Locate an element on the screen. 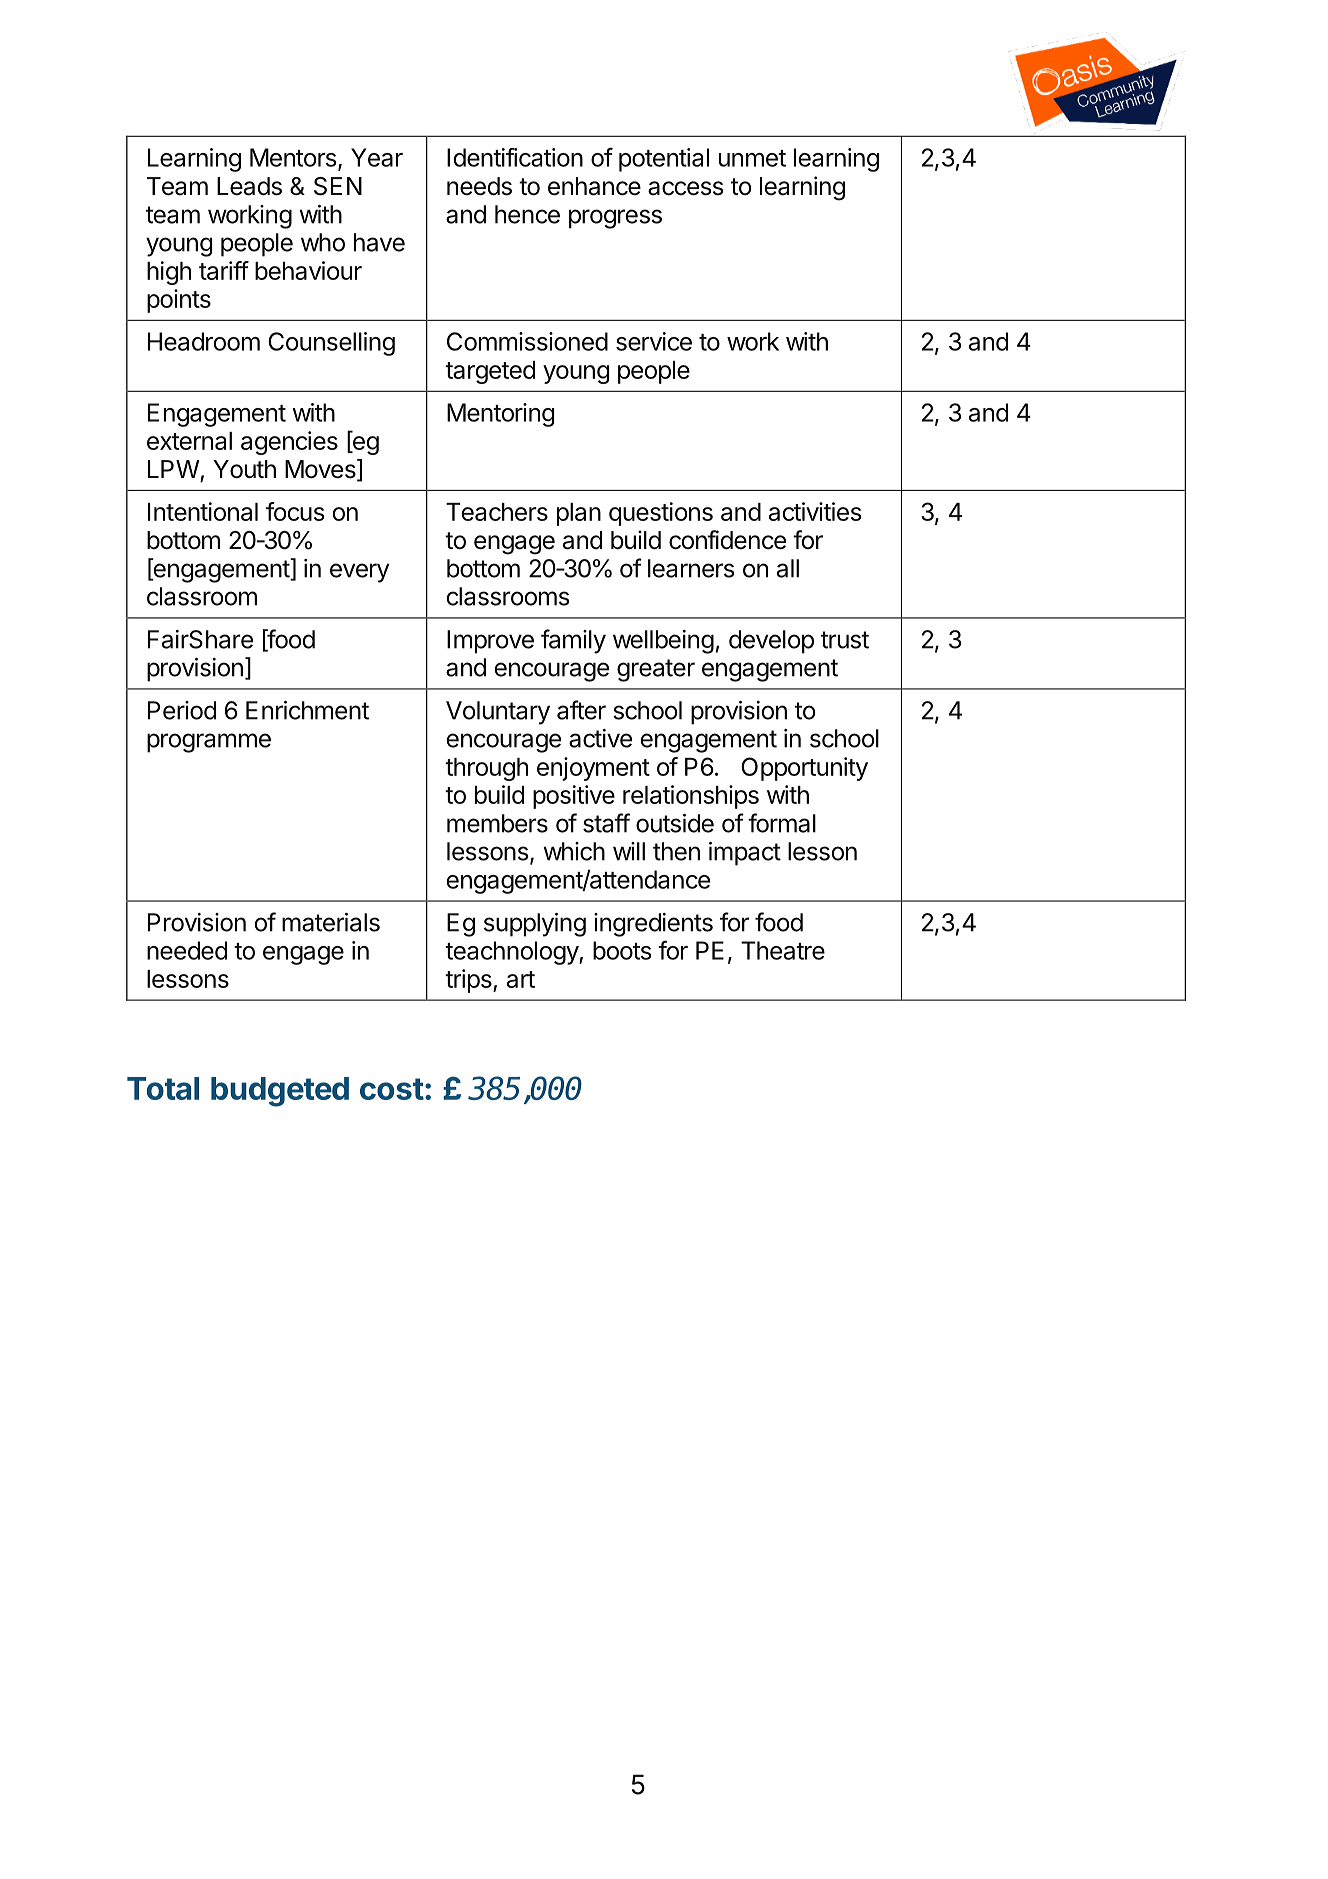 The height and width of the screenshot is (1879, 1328). needs is located at coordinates (479, 186).
